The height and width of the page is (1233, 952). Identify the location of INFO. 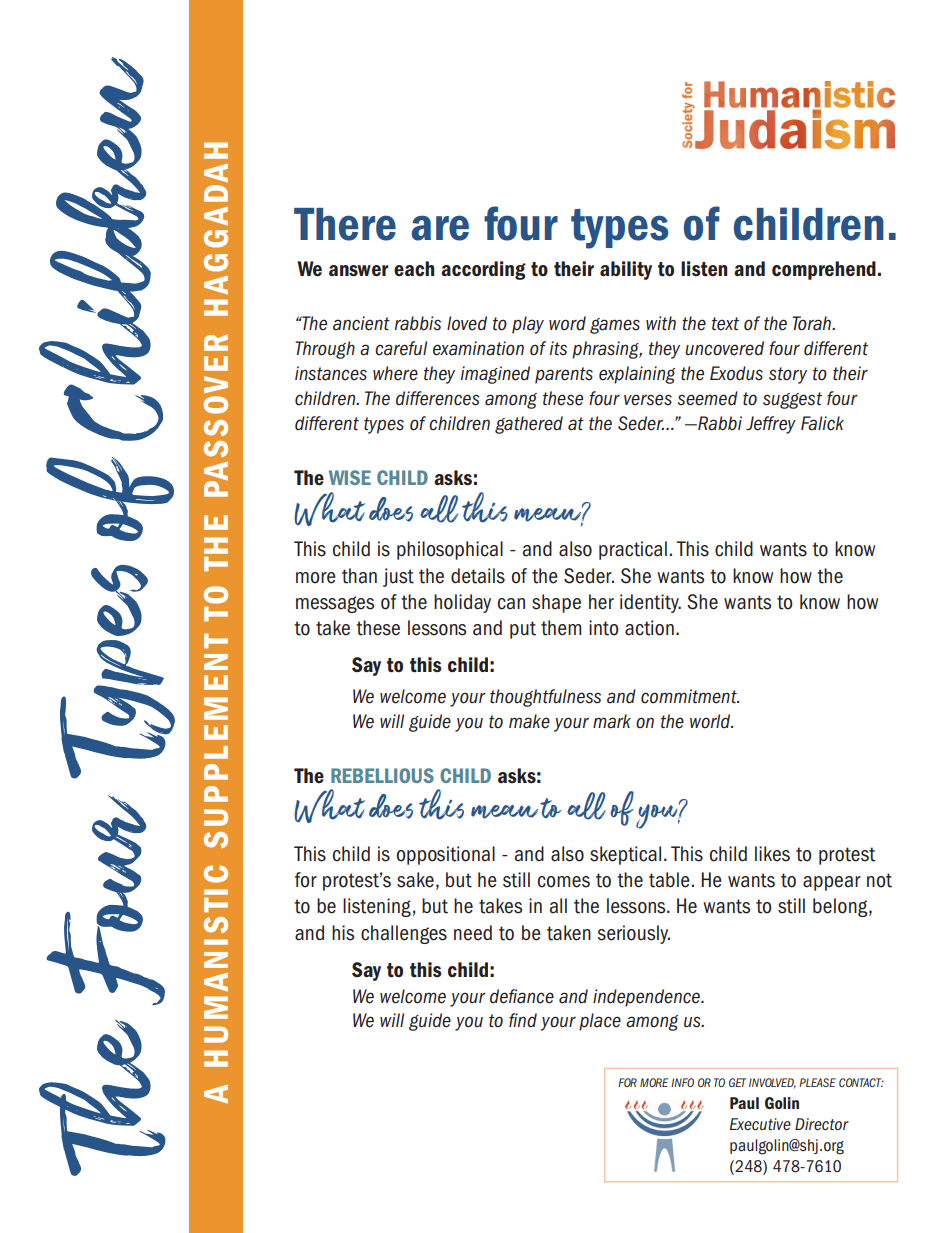
(682, 1082).
